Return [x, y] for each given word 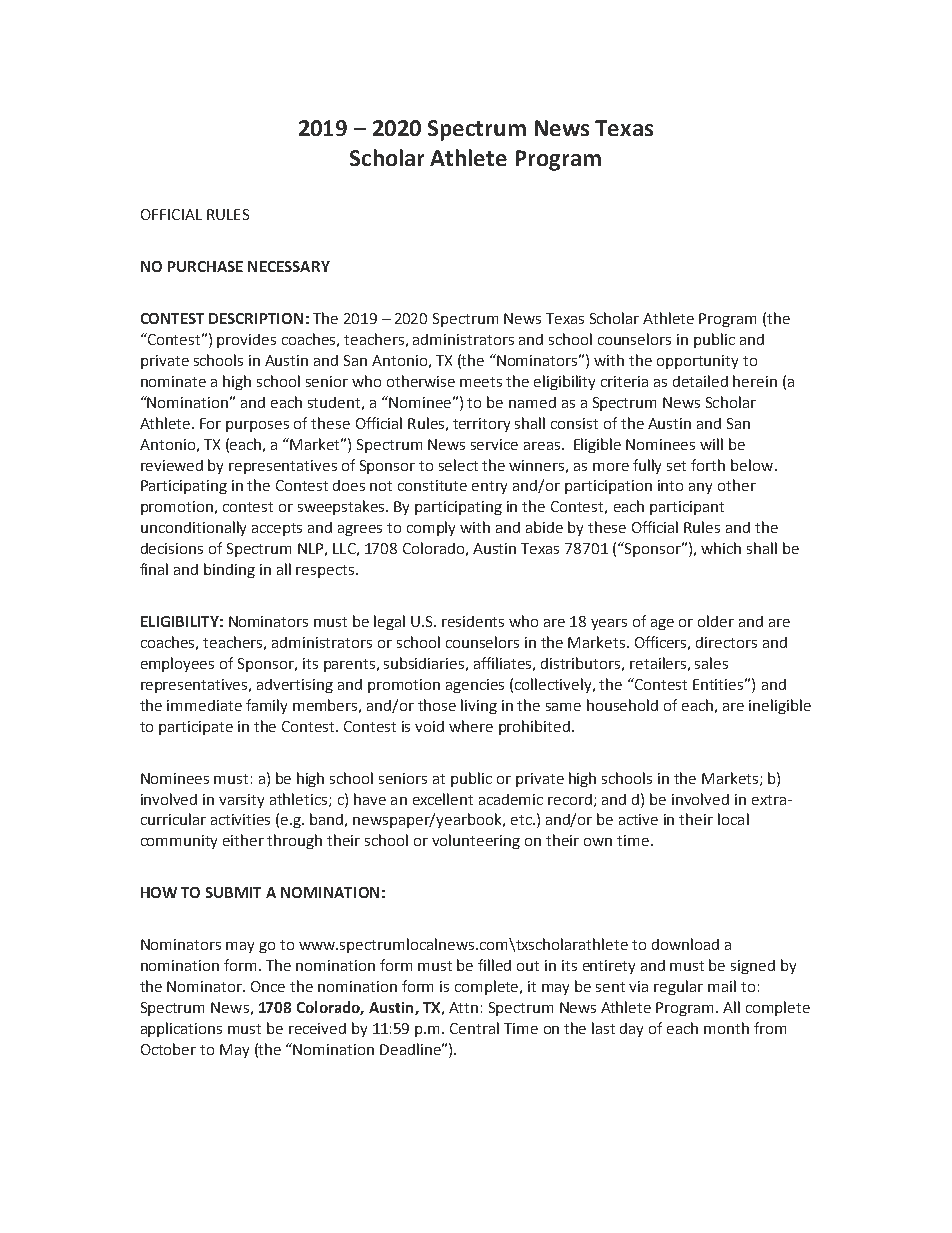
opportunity [697, 362]
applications [181, 1029]
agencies [475, 686]
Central [474, 1028]
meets [481, 382]
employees [177, 664]
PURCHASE [205, 266]
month [726, 1028]
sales [711, 663]
